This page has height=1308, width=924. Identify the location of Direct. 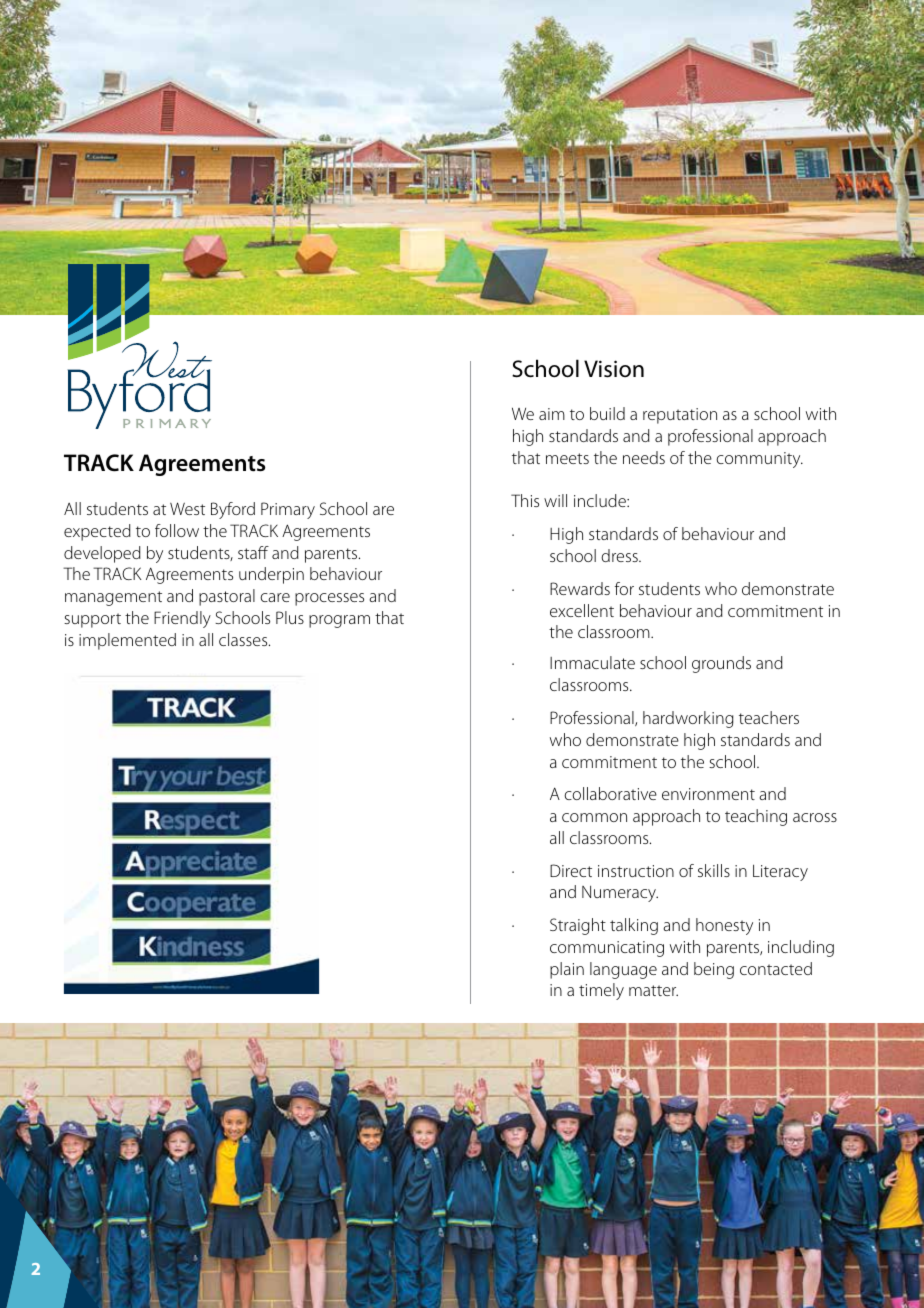
(571, 870).
